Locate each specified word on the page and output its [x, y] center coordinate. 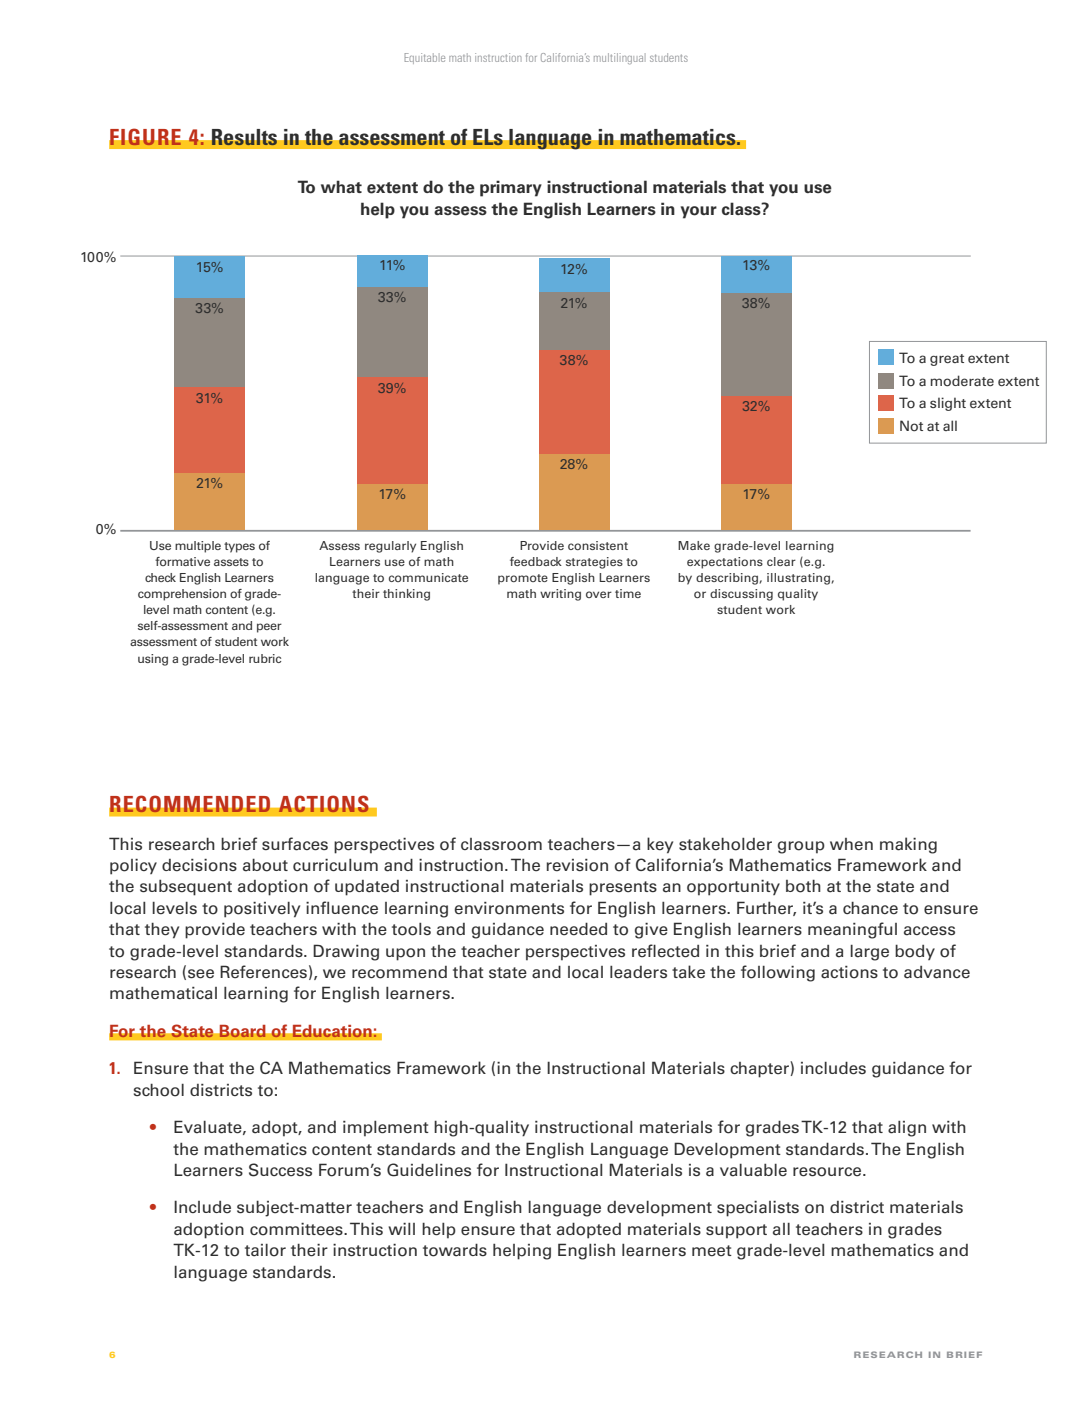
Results [244, 137]
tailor [265, 1250]
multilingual [618, 58]
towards [455, 1250]
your [699, 212]
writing [560, 595]
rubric [265, 658]
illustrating [798, 579]
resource [828, 1172]
